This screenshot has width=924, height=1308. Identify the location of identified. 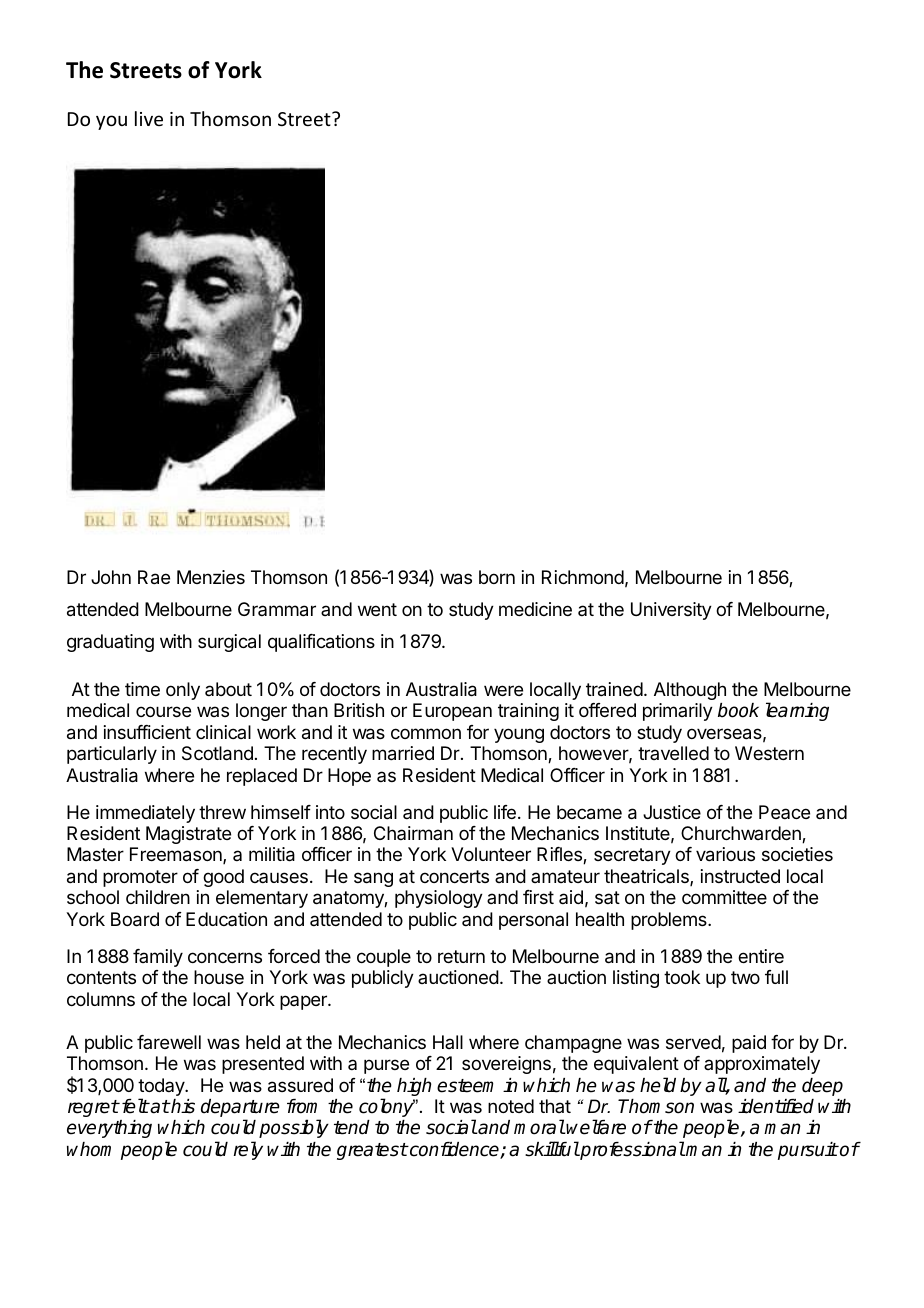
(776, 1106).
